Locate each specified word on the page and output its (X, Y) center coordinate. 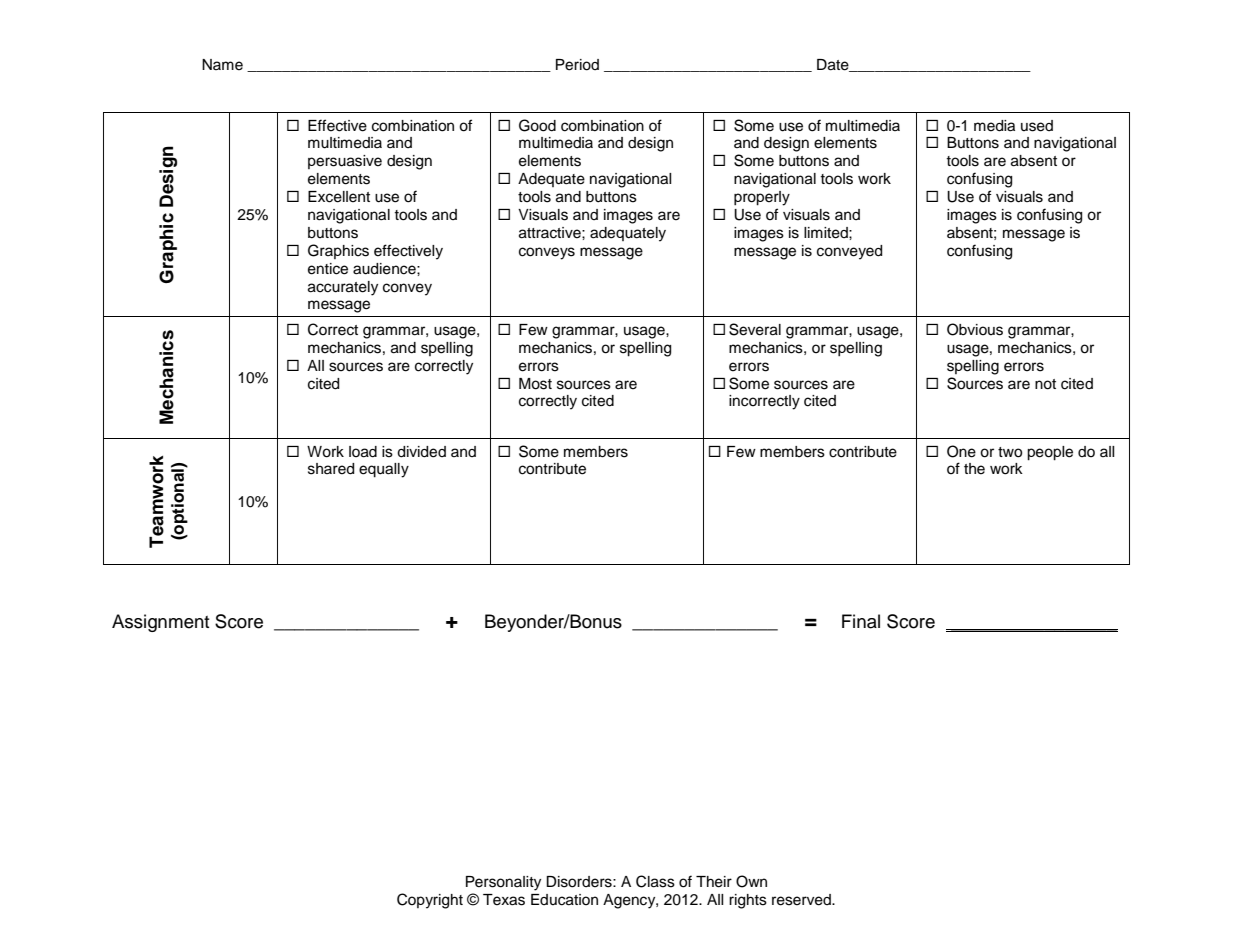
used (1037, 126)
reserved (802, 900)
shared (331, 469)
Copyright (430, 901)
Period (577, 65)
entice (328, 269)
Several (755, 329)
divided (421, 452)
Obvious (975, 329)
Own (751, 881)
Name (222, 65)
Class (655, 881)
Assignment (161, 623)
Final (861, 621)
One (961, 451)
